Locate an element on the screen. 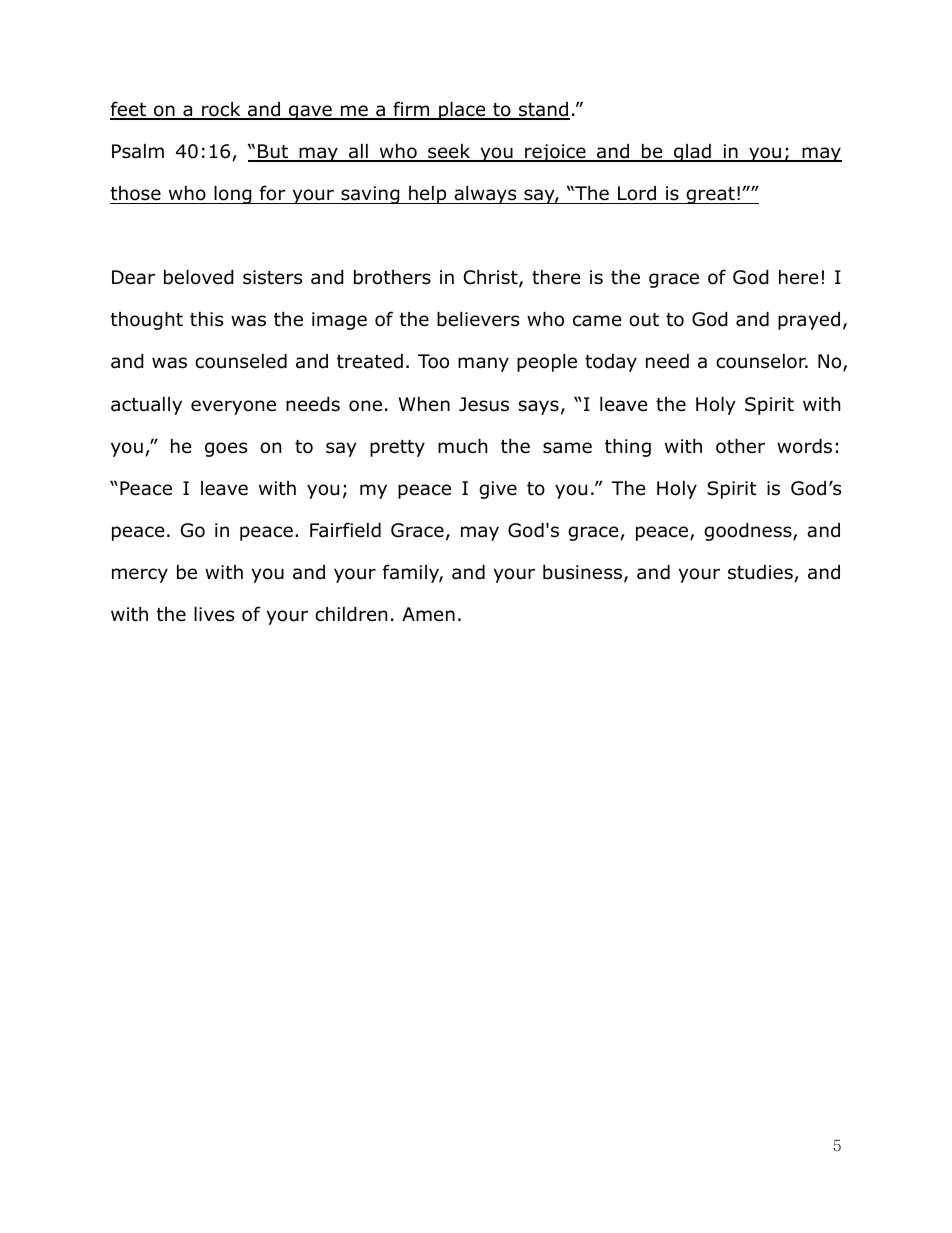 The image size is (952, 1233). believers is located at coordinates (478, 319).
